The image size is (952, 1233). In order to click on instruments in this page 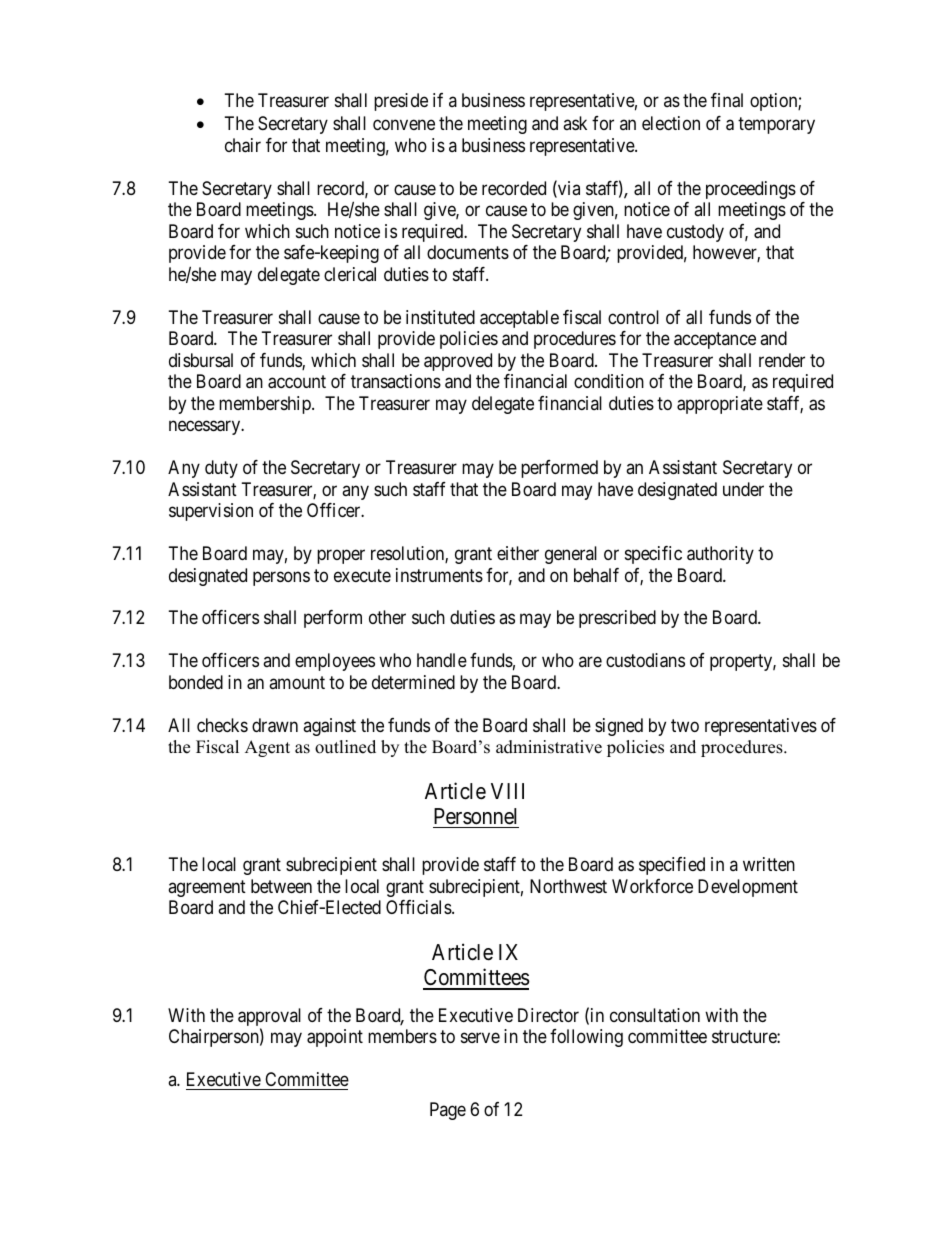, I will do `click(439, 575)`.
